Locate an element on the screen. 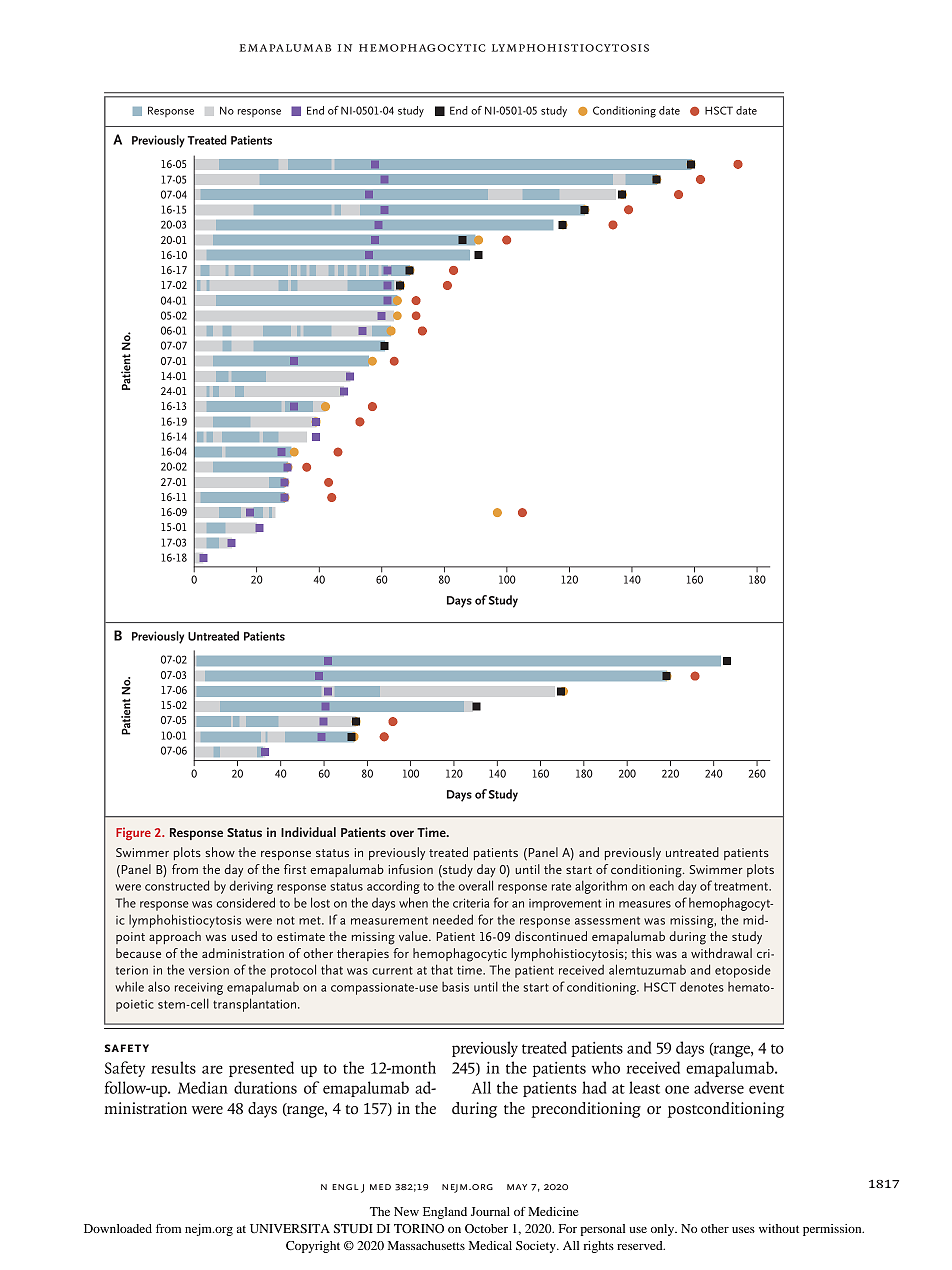  show is located at coordinates (220, 852).
